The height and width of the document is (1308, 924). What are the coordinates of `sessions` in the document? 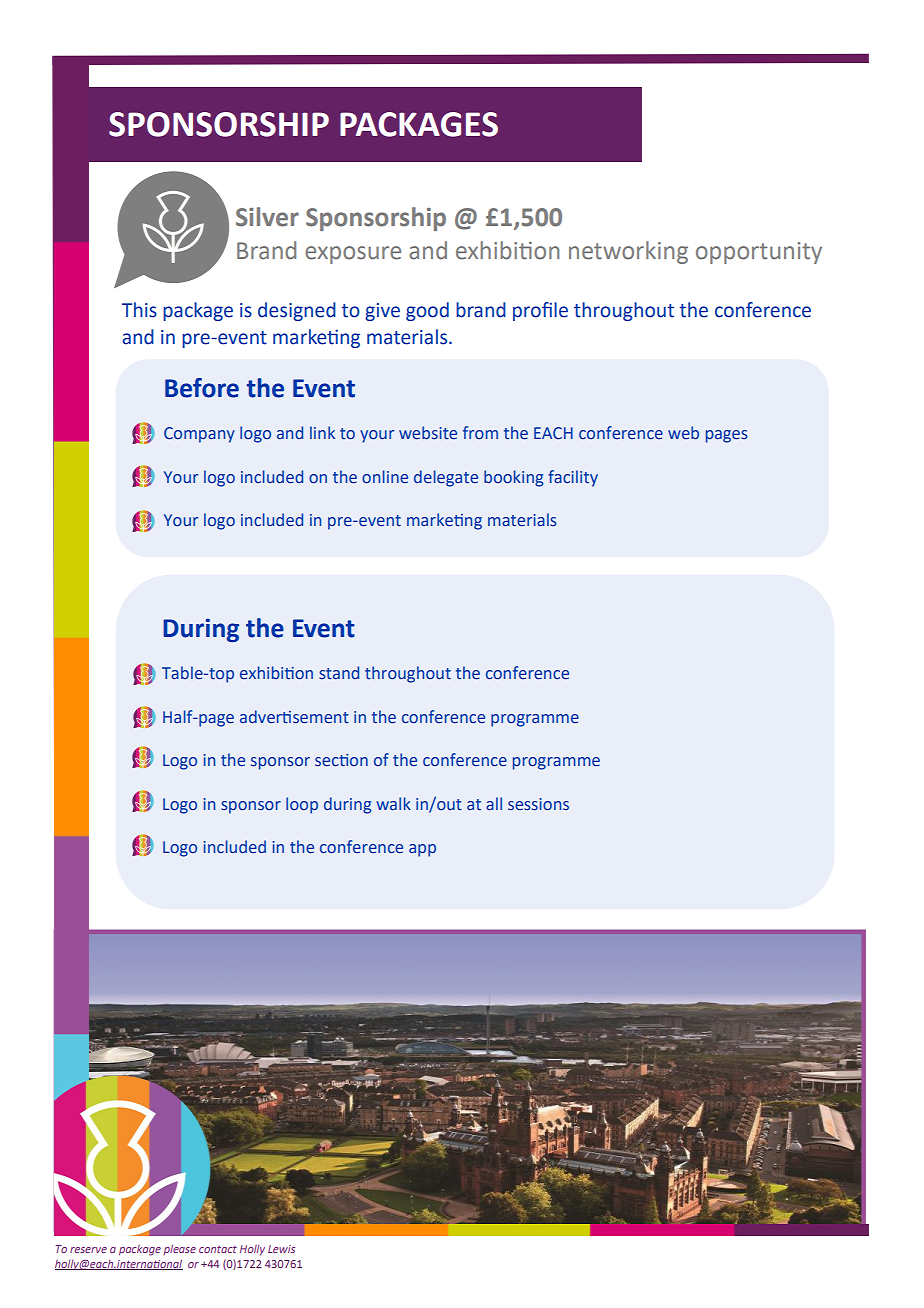 It's located at (538, 804).
